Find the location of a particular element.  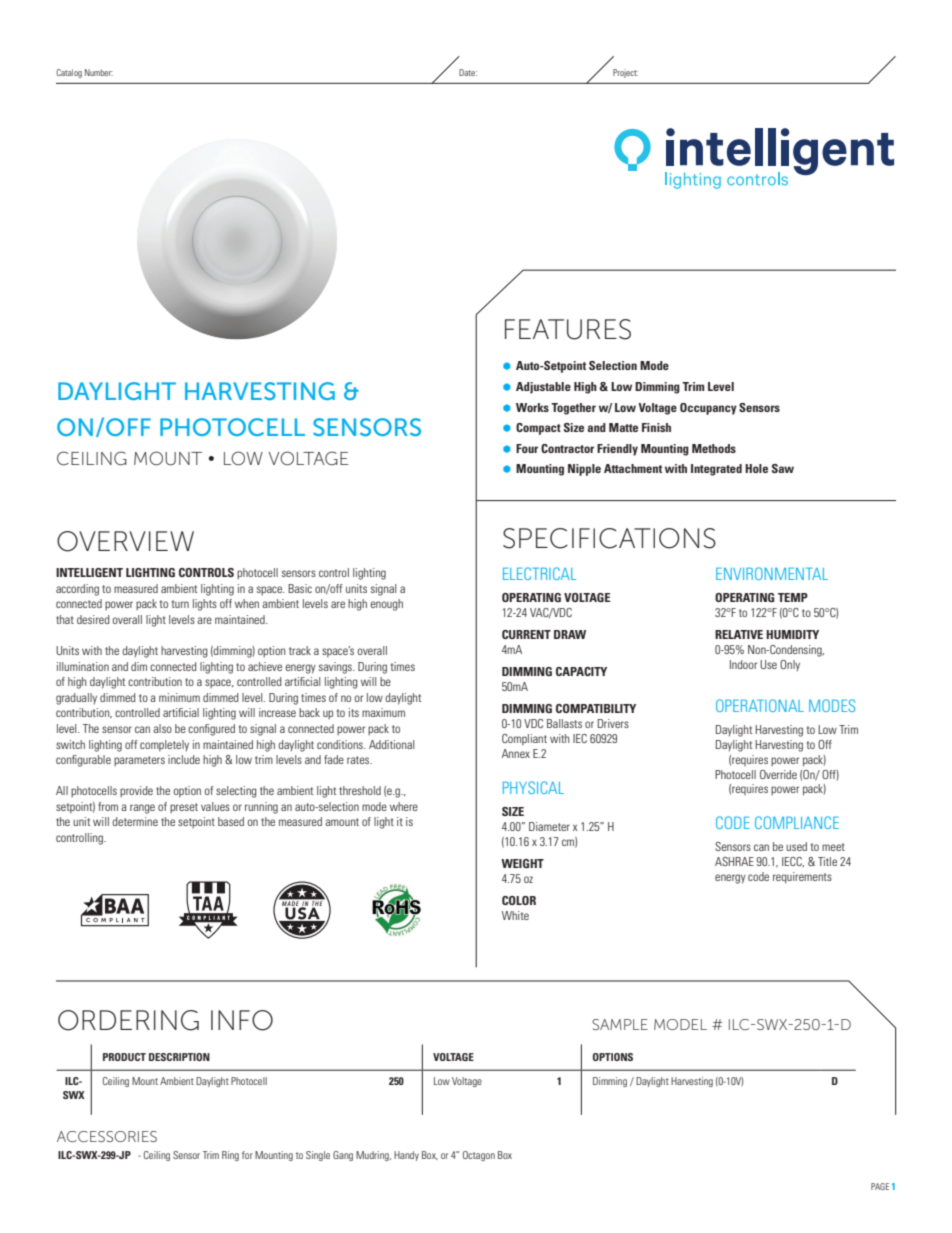

Current is located at coordinates (526, 634).
